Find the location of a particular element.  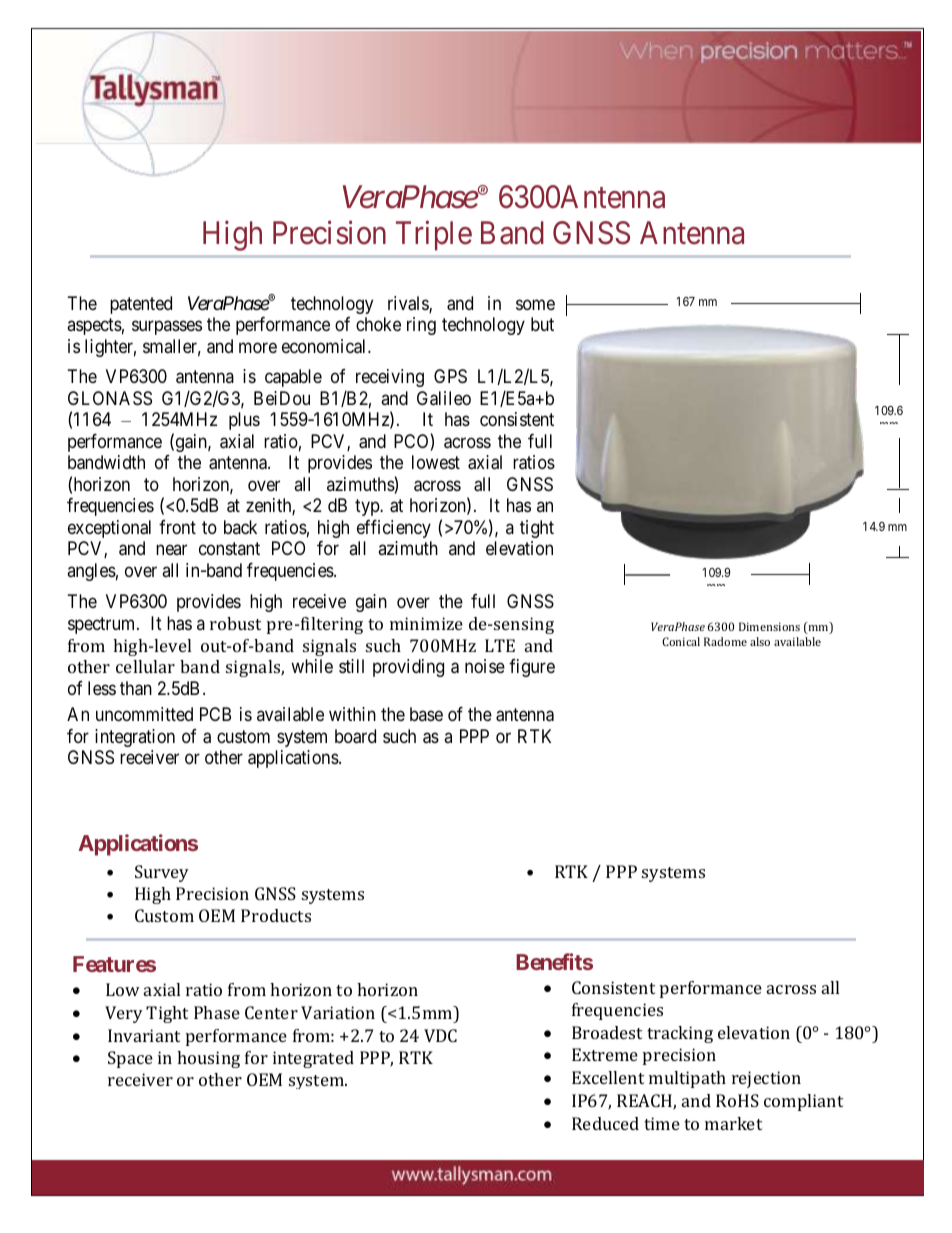

board is located at coordinates (355, 736).
